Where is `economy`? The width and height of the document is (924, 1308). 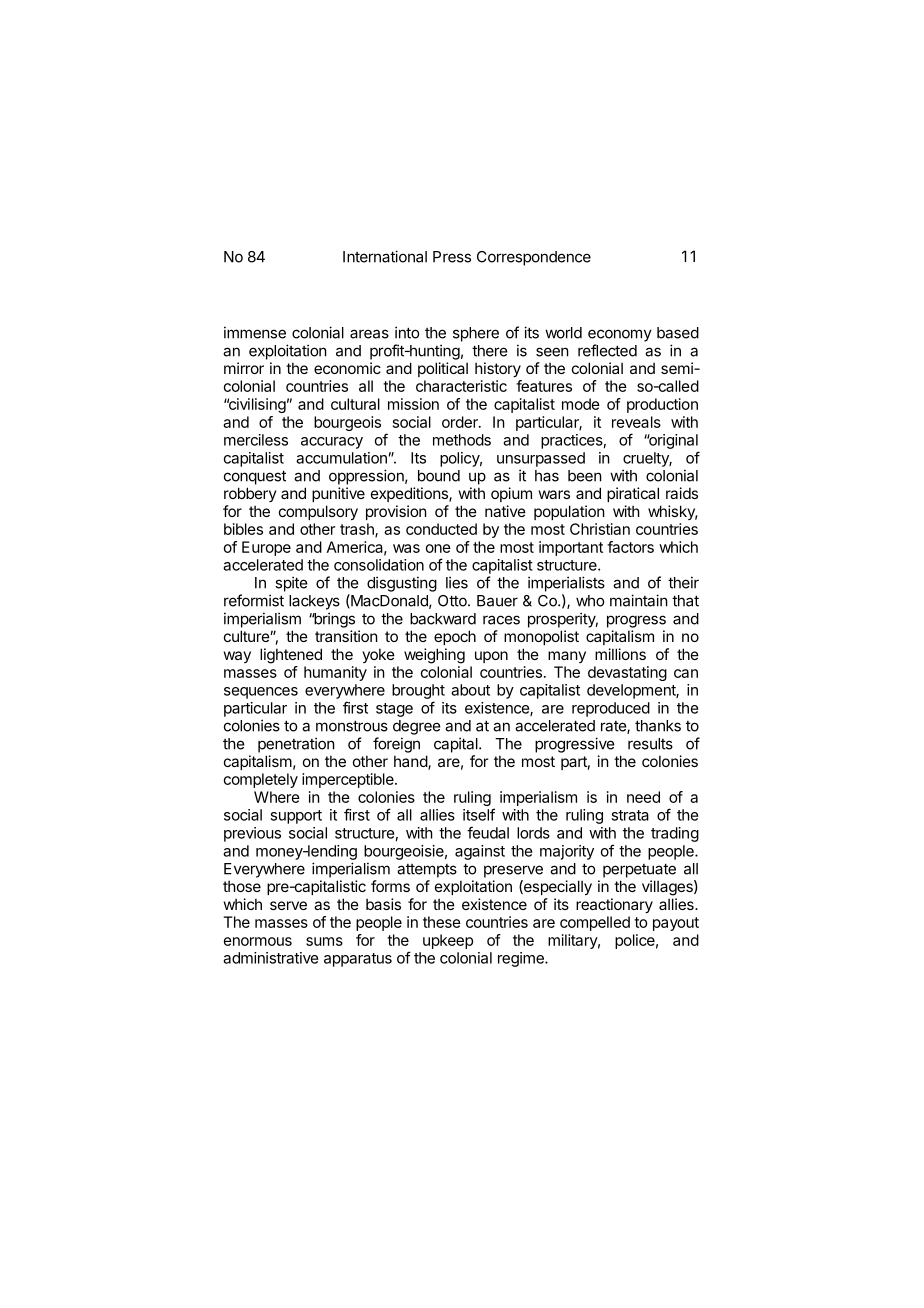 economy is located at coordinates (620, 335).
